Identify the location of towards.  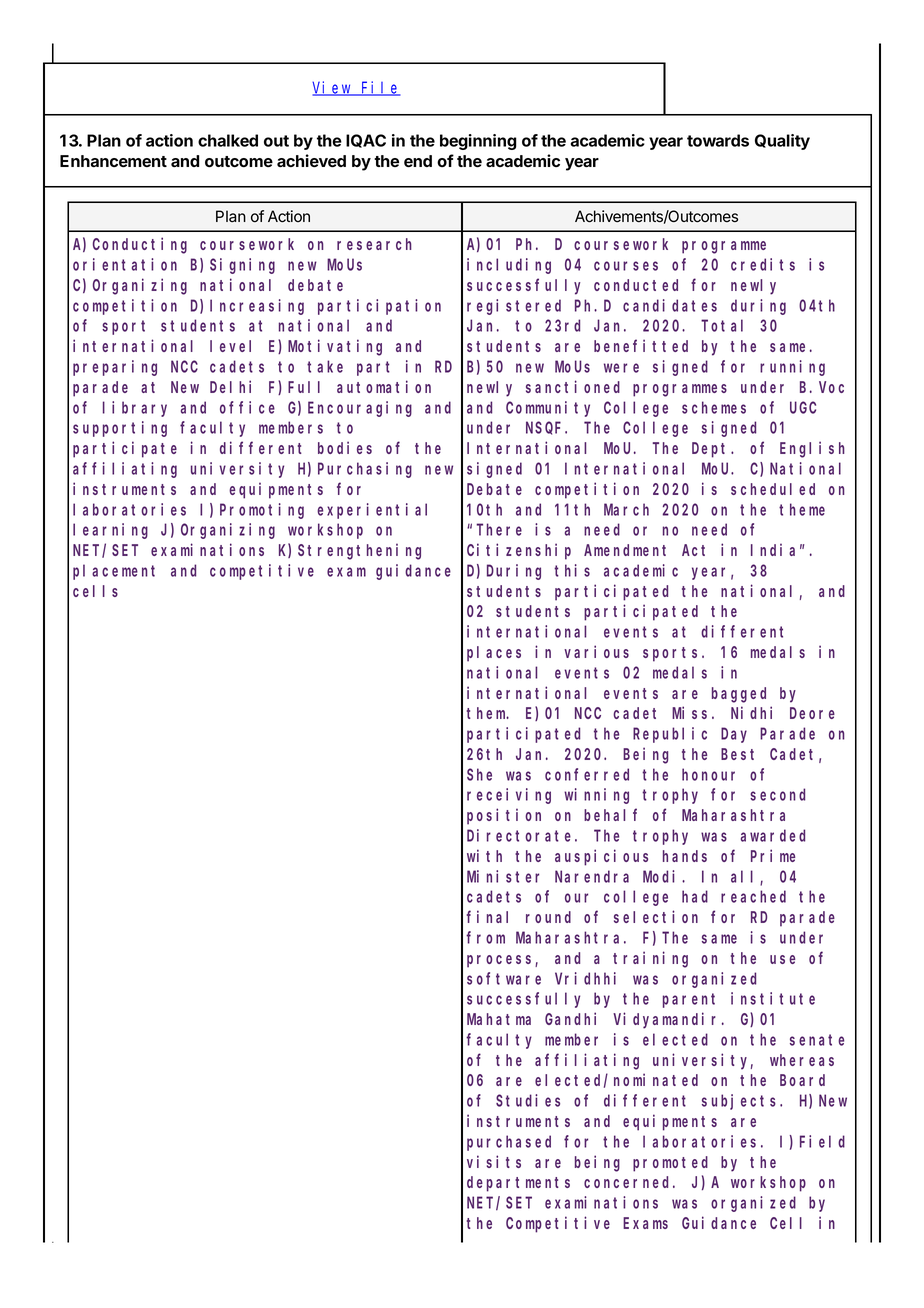
(718, 140).
